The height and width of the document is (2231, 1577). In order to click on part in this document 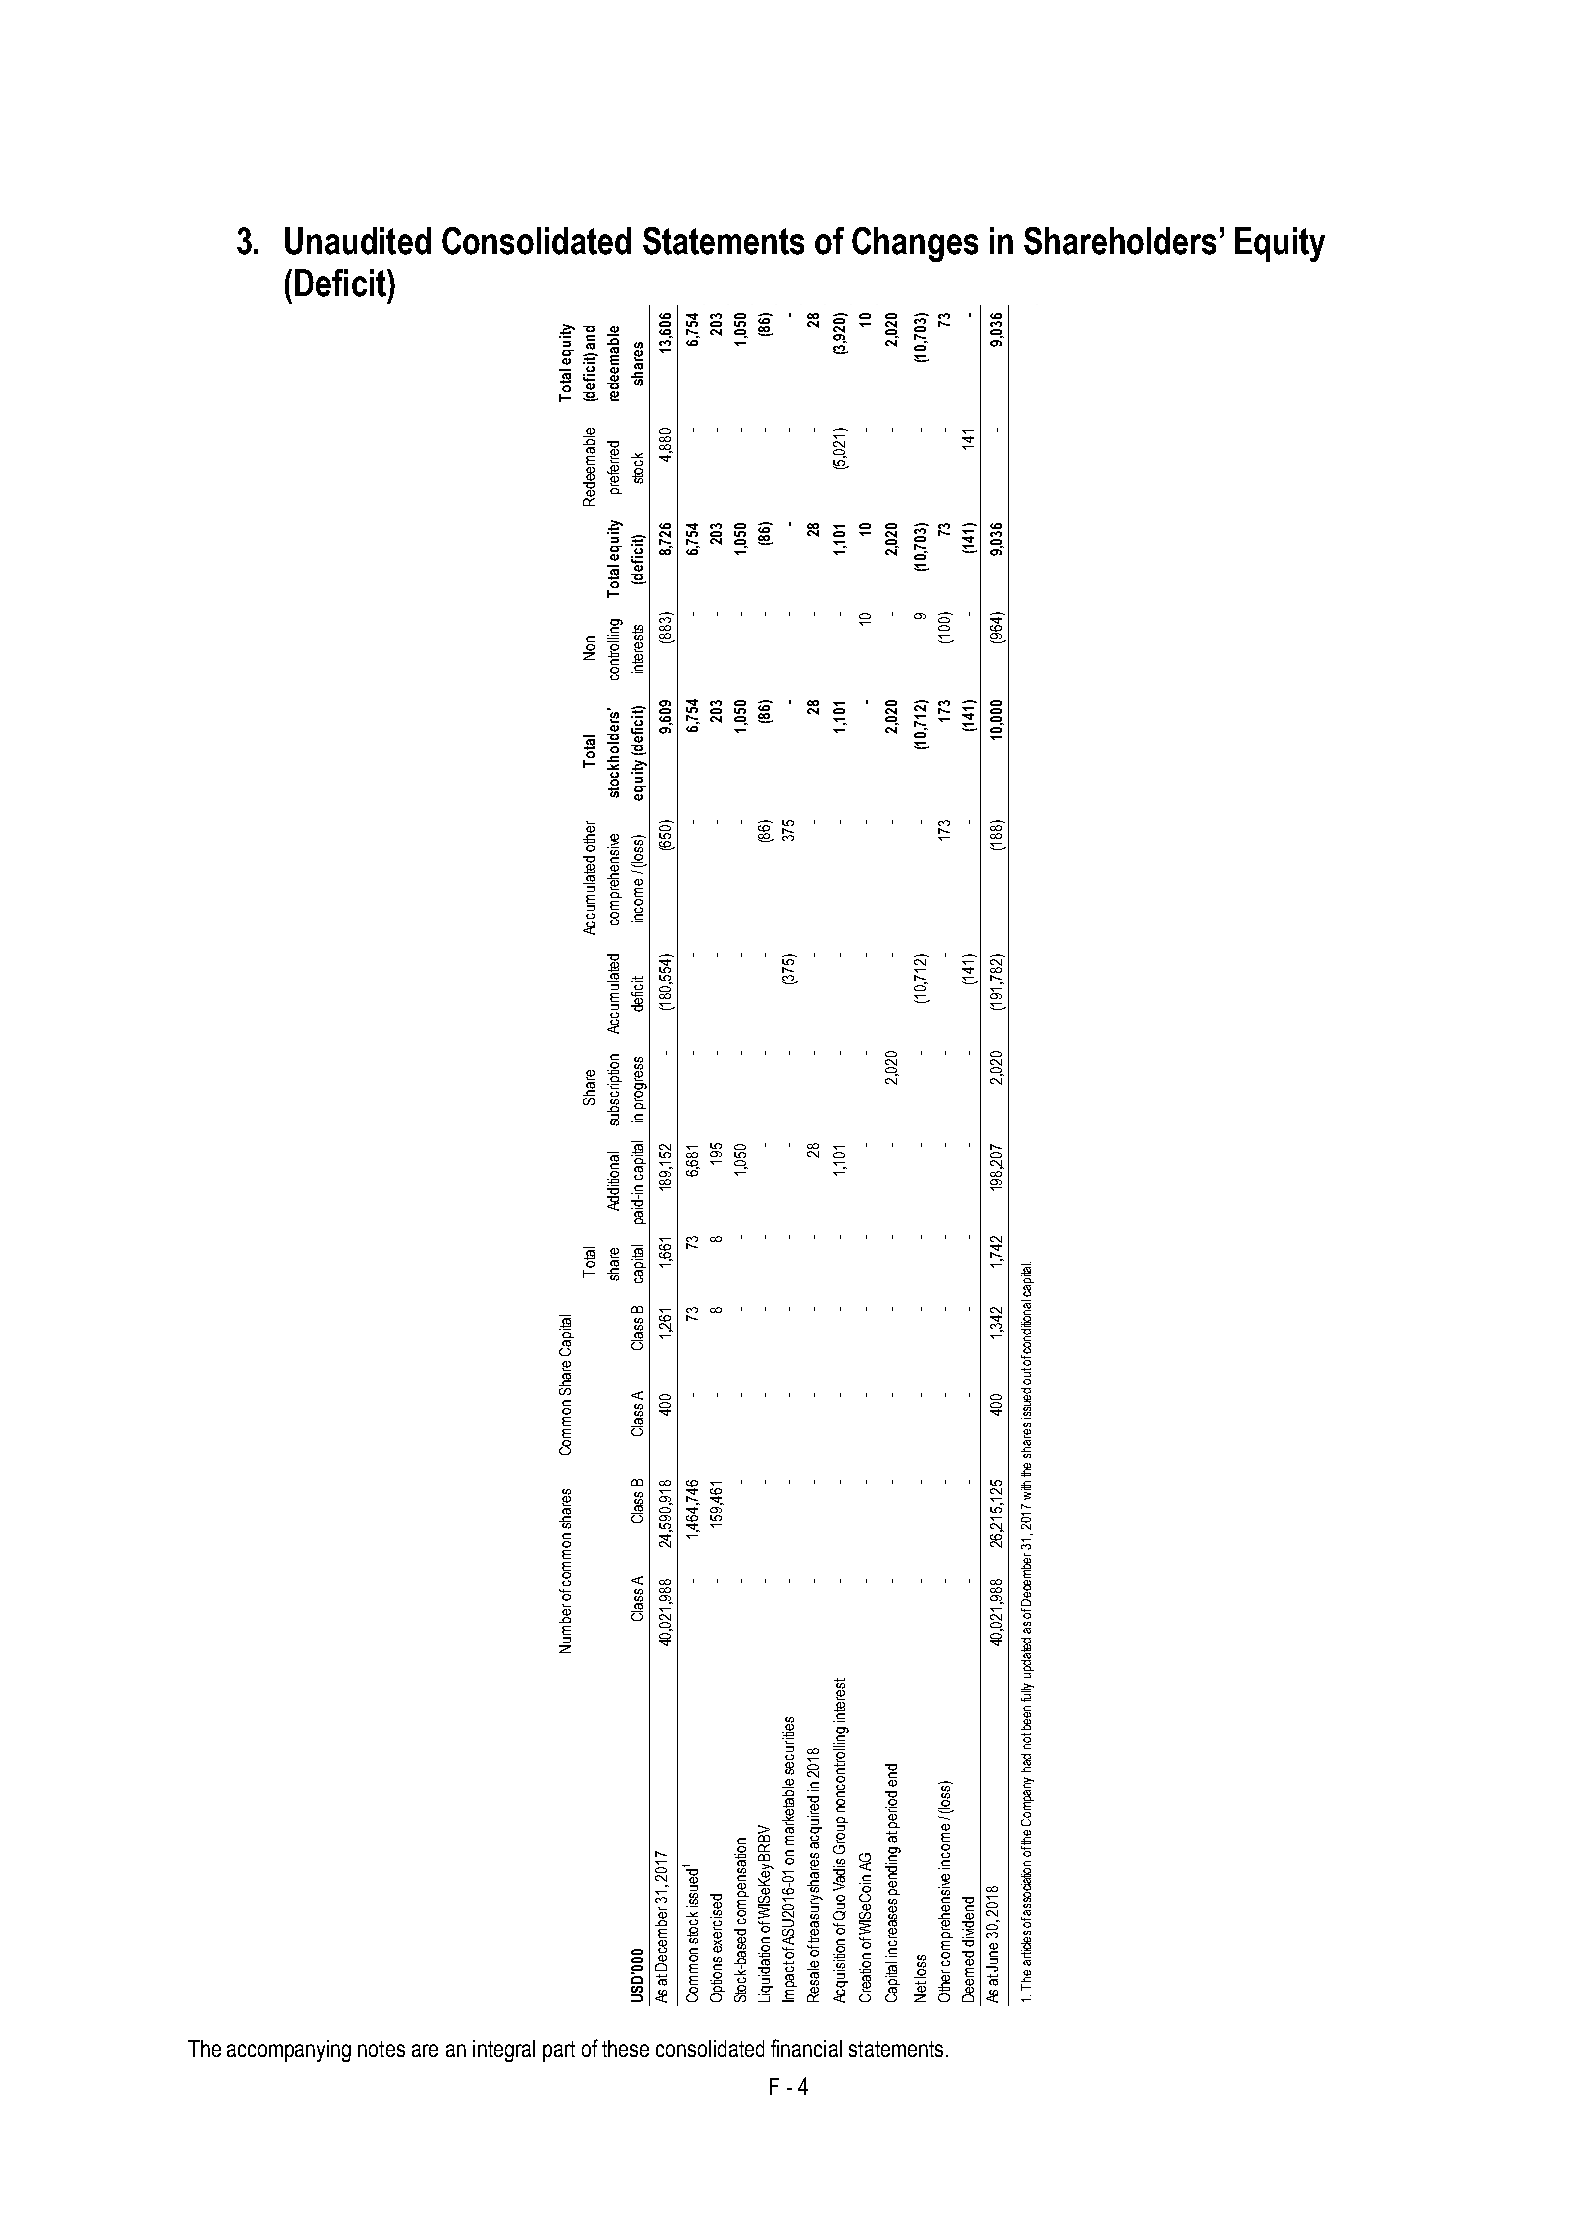, I will do `click(559, 2051)`.
